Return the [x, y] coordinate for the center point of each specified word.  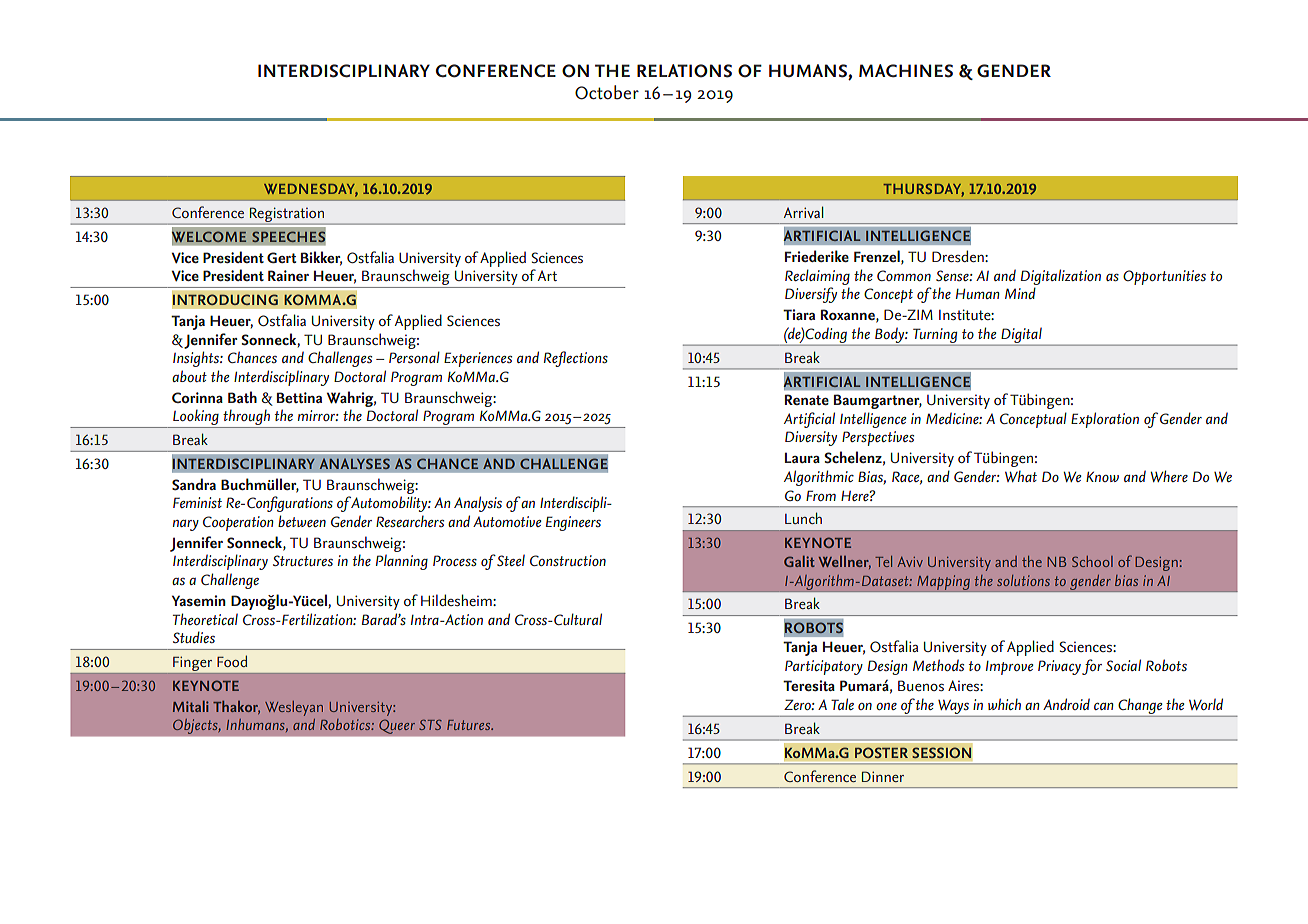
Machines [906, 71]
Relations [684, 71]
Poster [881, 752]
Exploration [1105, 420]
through [246, 419]
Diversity [811, 438]
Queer [397, 726]
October [607, 92]
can [1104, 706]
